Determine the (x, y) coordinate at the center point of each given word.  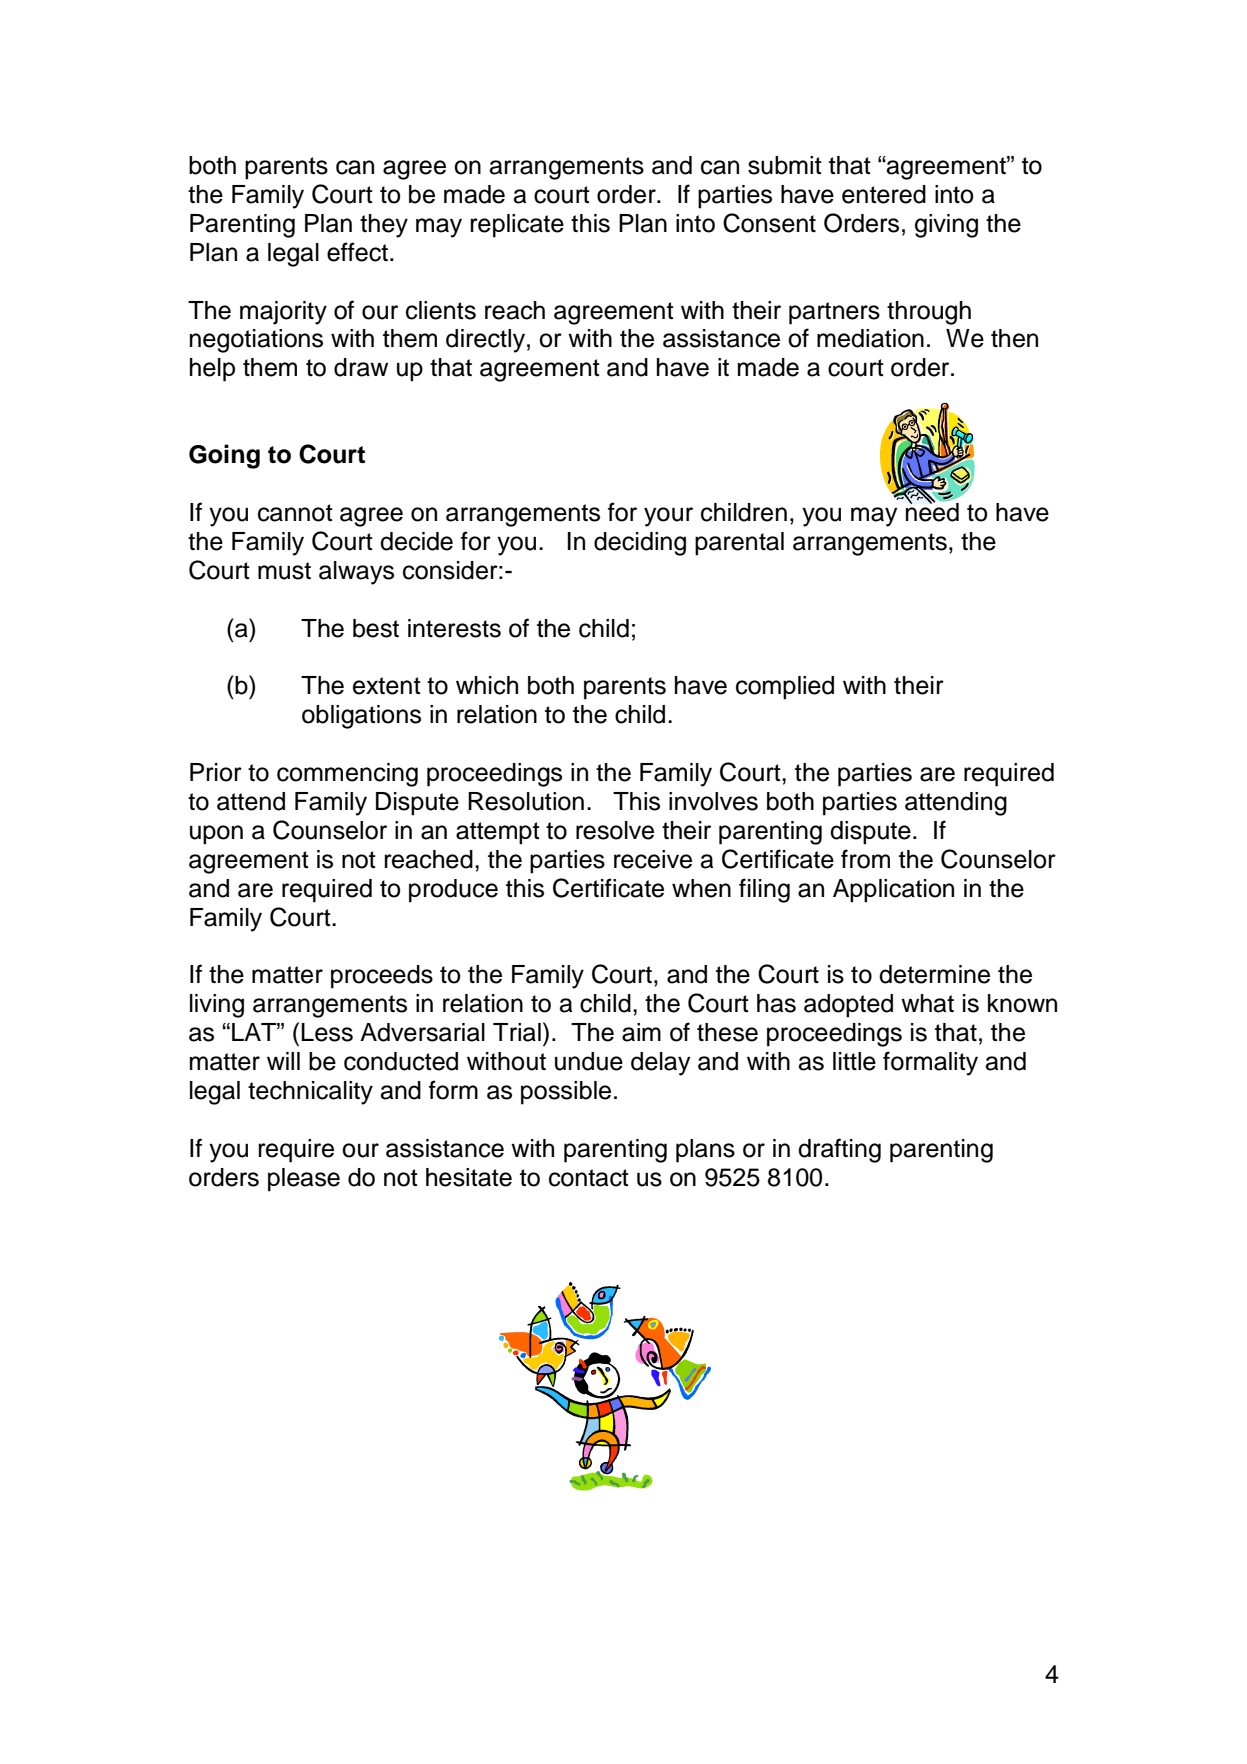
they (384, 226)
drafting (839, 1150)
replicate (517, 226)
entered (884, 194)
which (487, 685)
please (304, 1180)
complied (785, 688)
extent (387, 686)
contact (589, 1178)
